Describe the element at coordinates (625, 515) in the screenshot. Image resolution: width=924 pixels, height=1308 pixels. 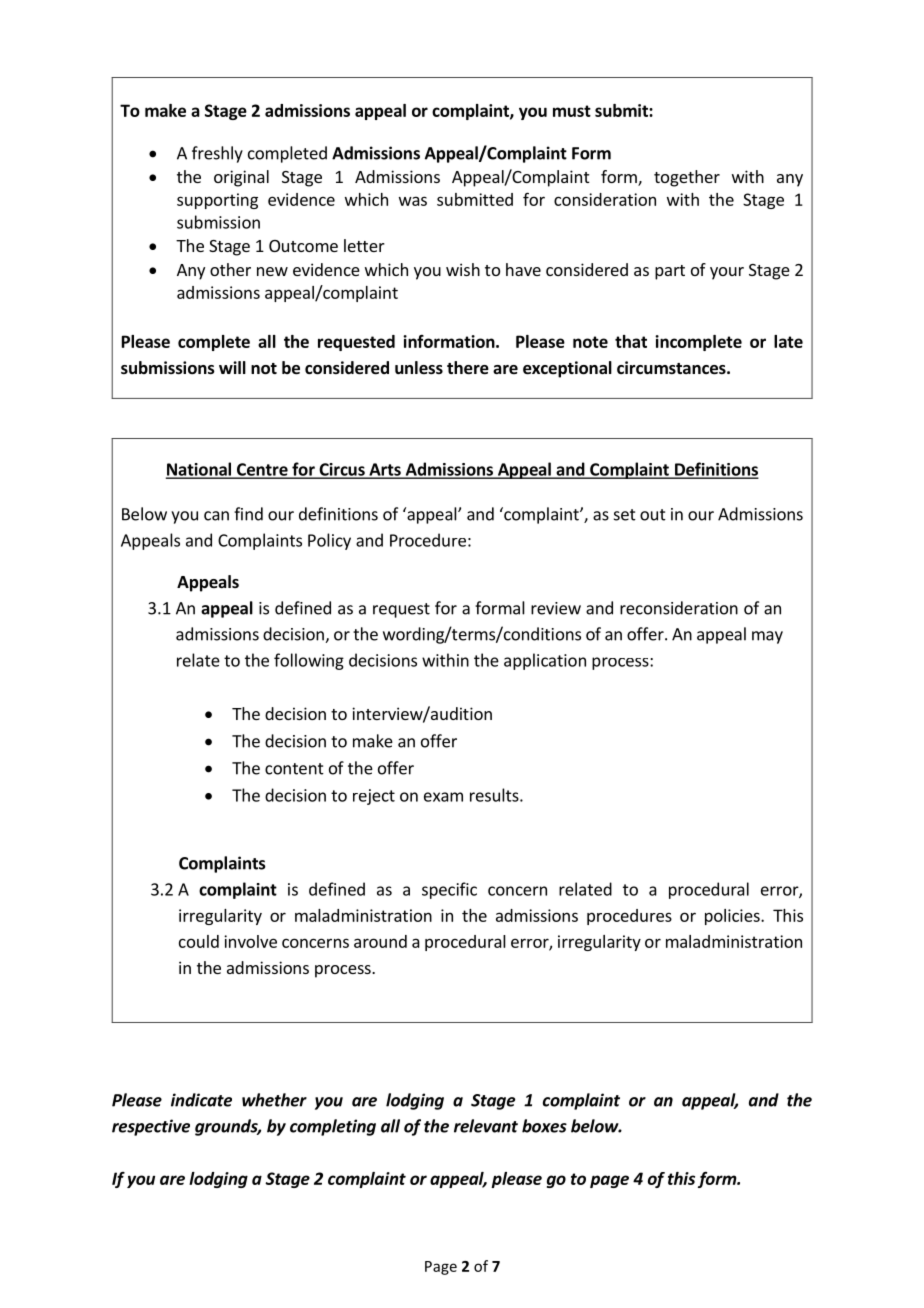
I see `set` at that location.
